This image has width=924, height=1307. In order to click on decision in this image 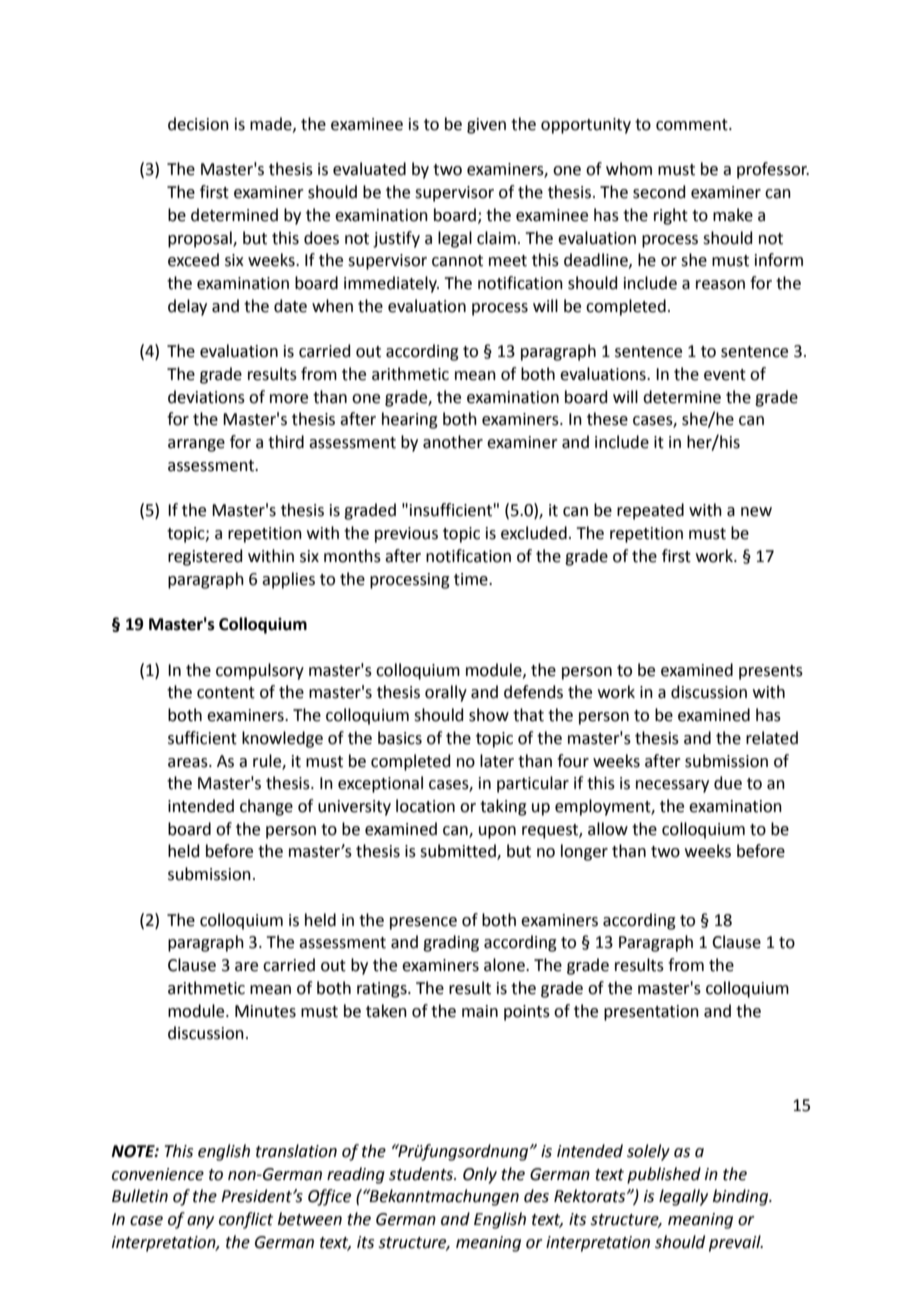, I will do `click(198, 124)`.
